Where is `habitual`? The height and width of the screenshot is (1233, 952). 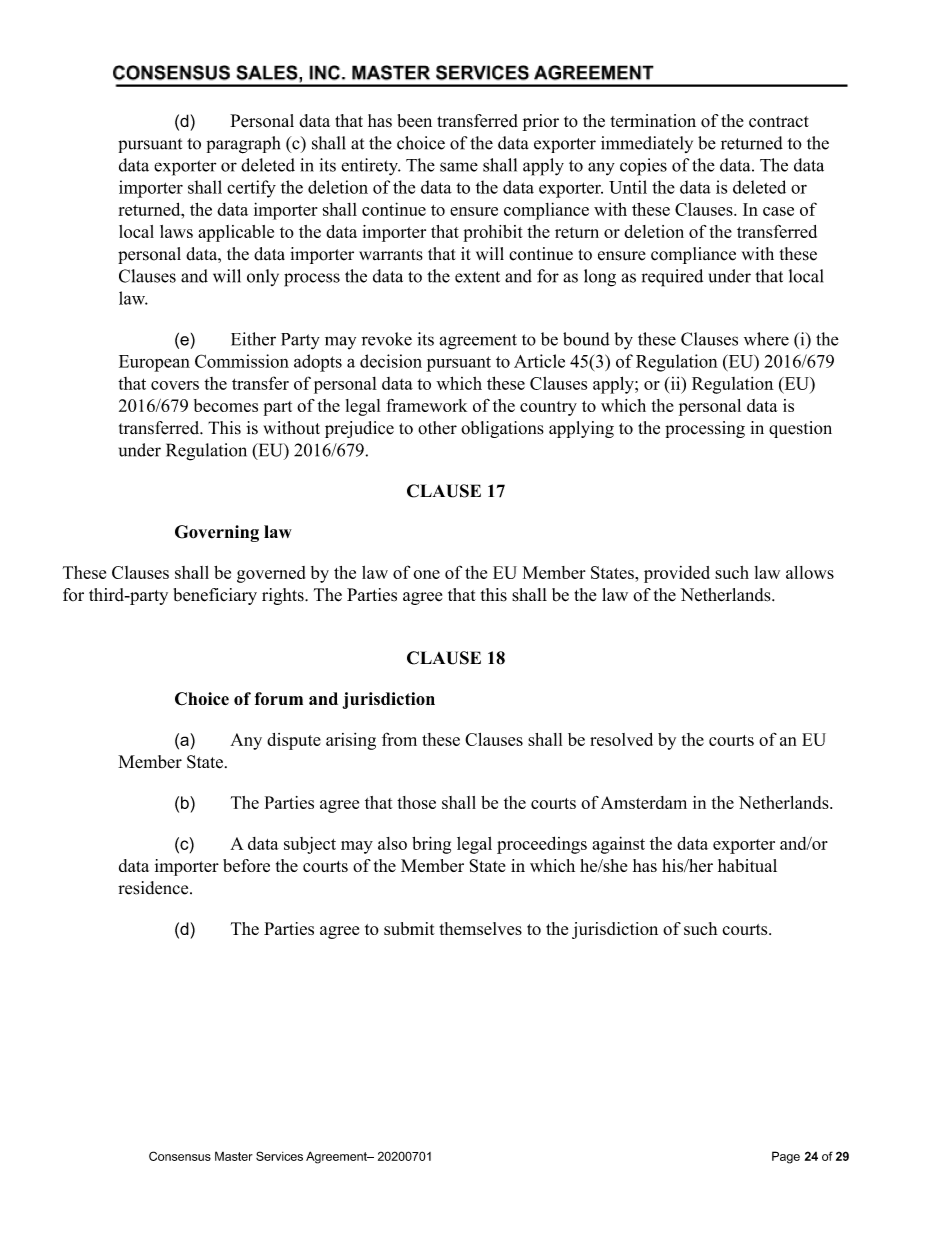 habitual is located at coordinates (747, 865).
